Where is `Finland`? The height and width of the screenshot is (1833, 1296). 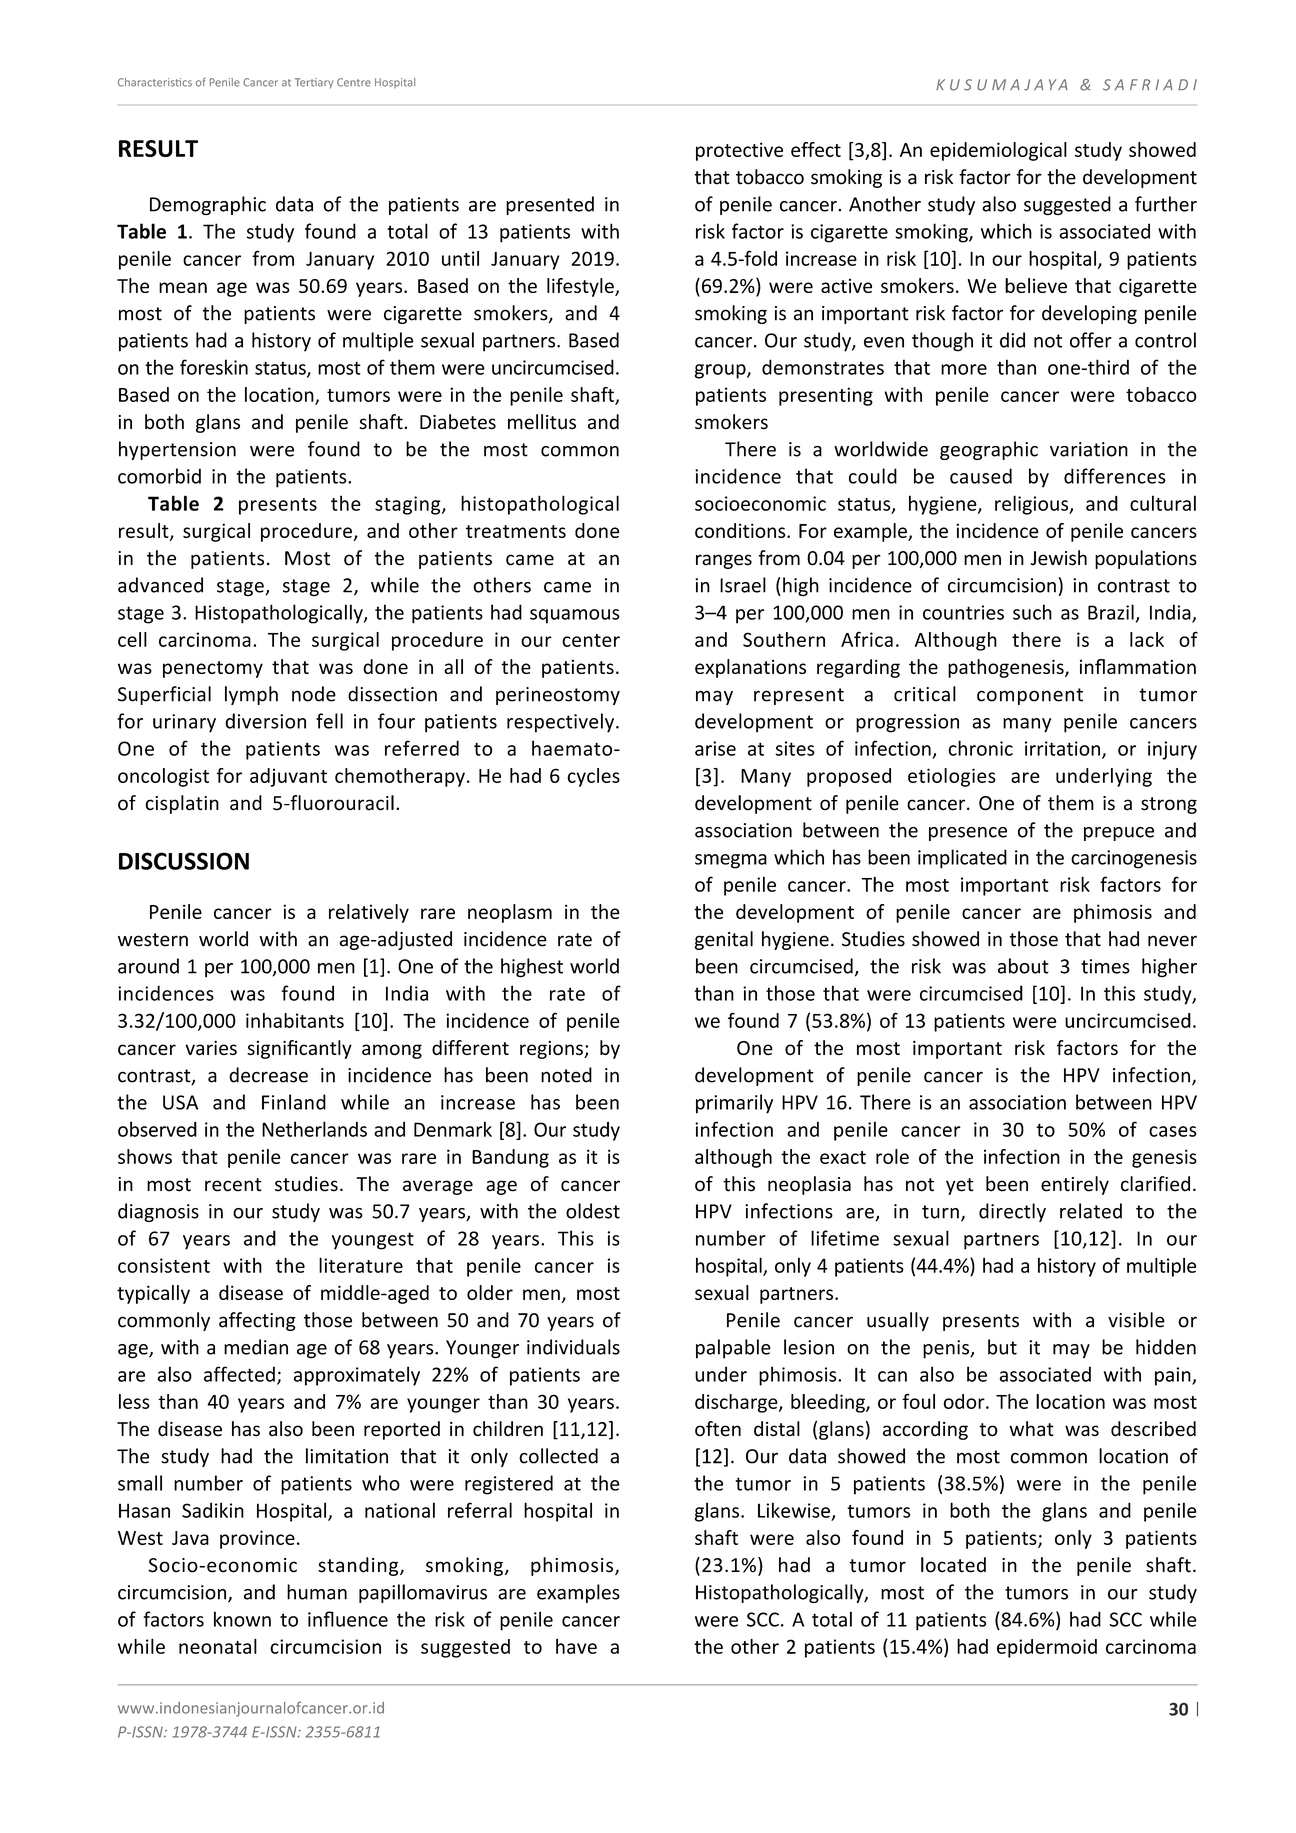
Finland is located at coordinates (294, 1102).
